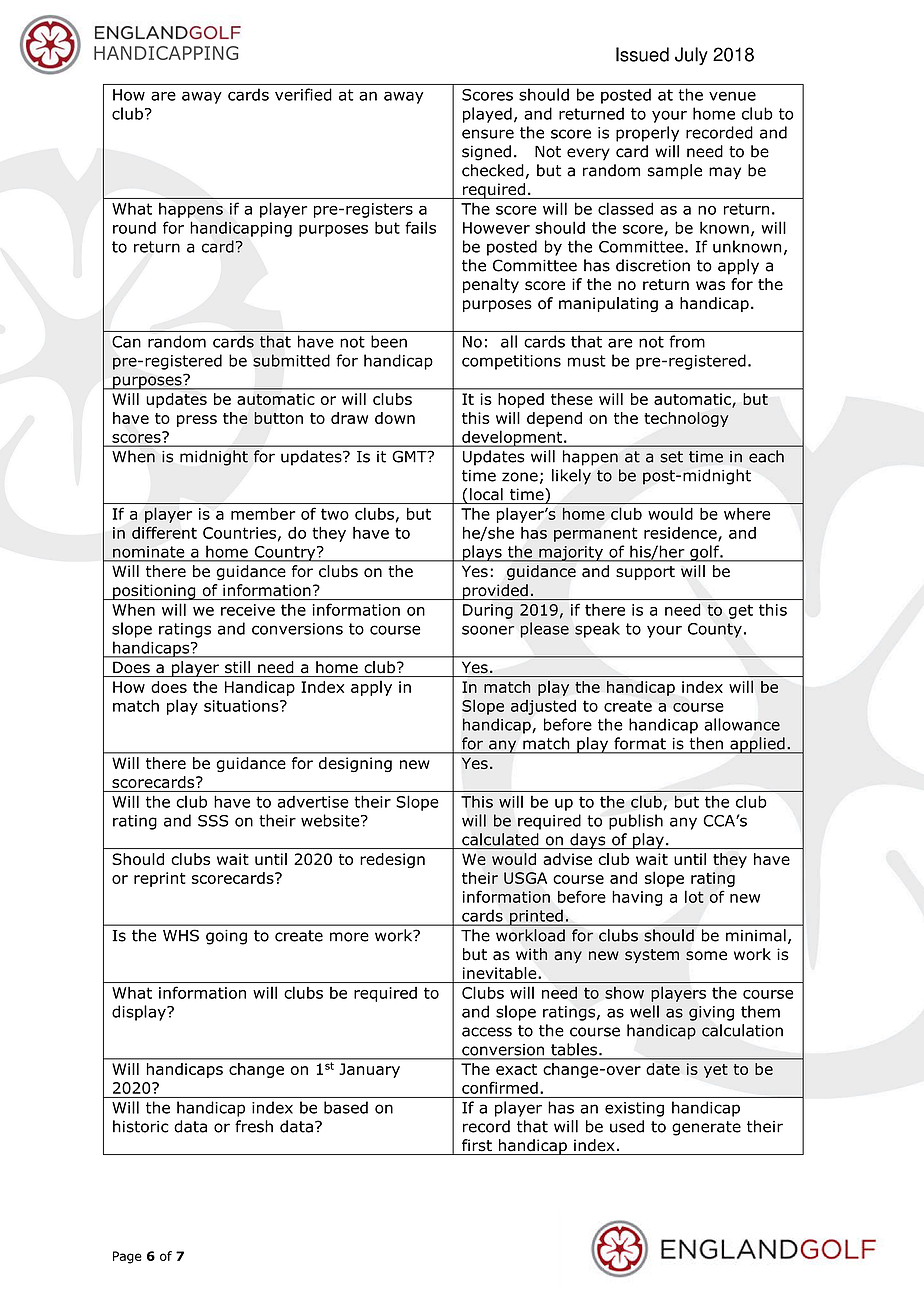 This screenshot has width=924, height=1307. What do you see at coordinates (687, 341) in the screenshot?
I see `from` at bounding box center [687, 341].
